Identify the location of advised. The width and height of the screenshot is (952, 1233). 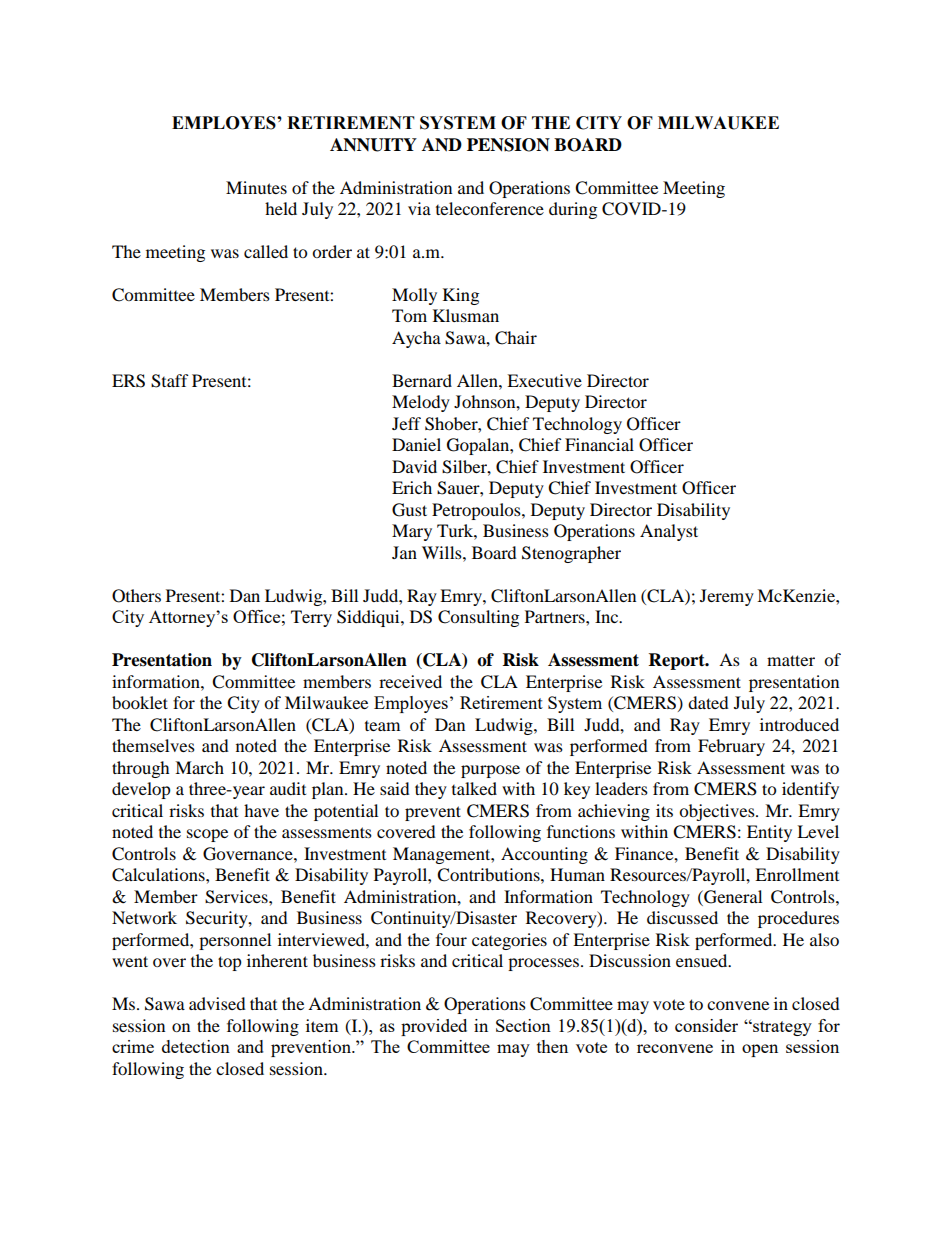
(217, 1003).
